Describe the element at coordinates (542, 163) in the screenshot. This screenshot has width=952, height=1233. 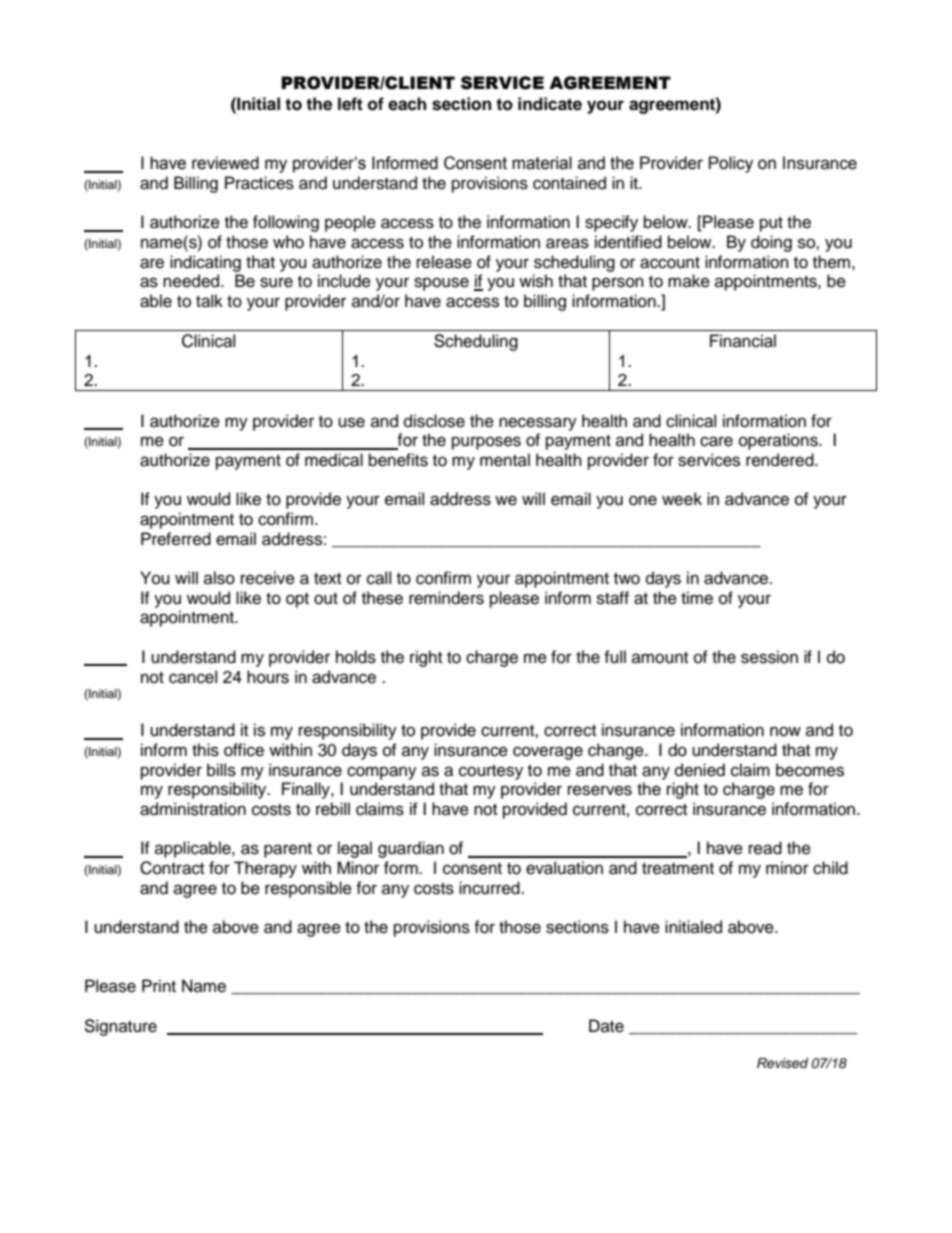
I see `material` at that location.
